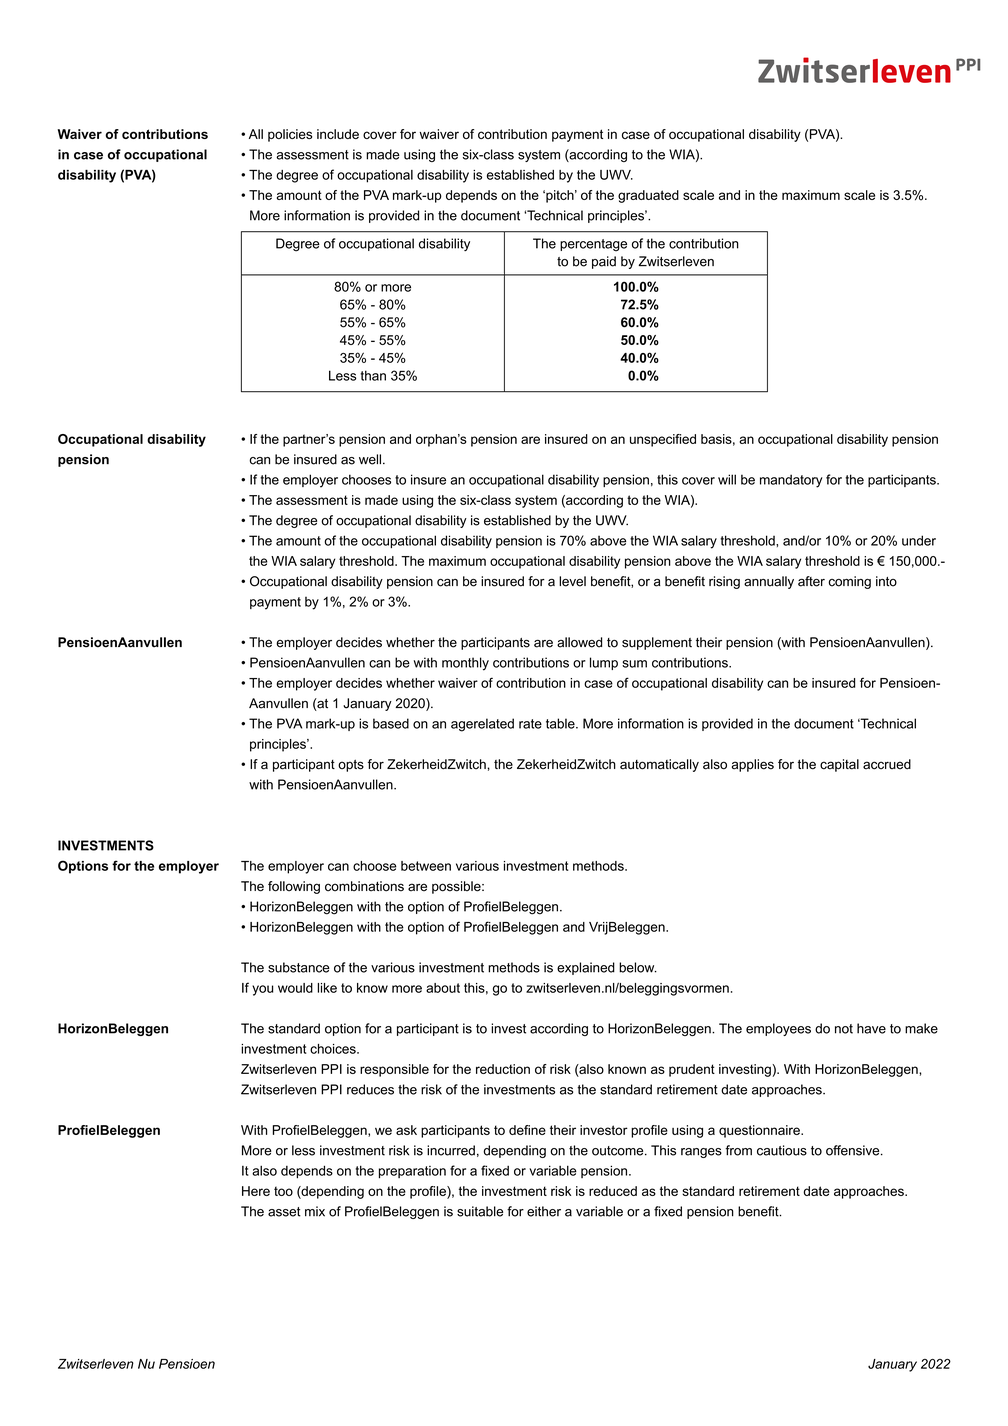 Image resolution: width=1008 pixels, height=1426 pixels. What do you see at coordinates (648, 196) in the image?
I see `graduated` at bounding box center [648, 196].
